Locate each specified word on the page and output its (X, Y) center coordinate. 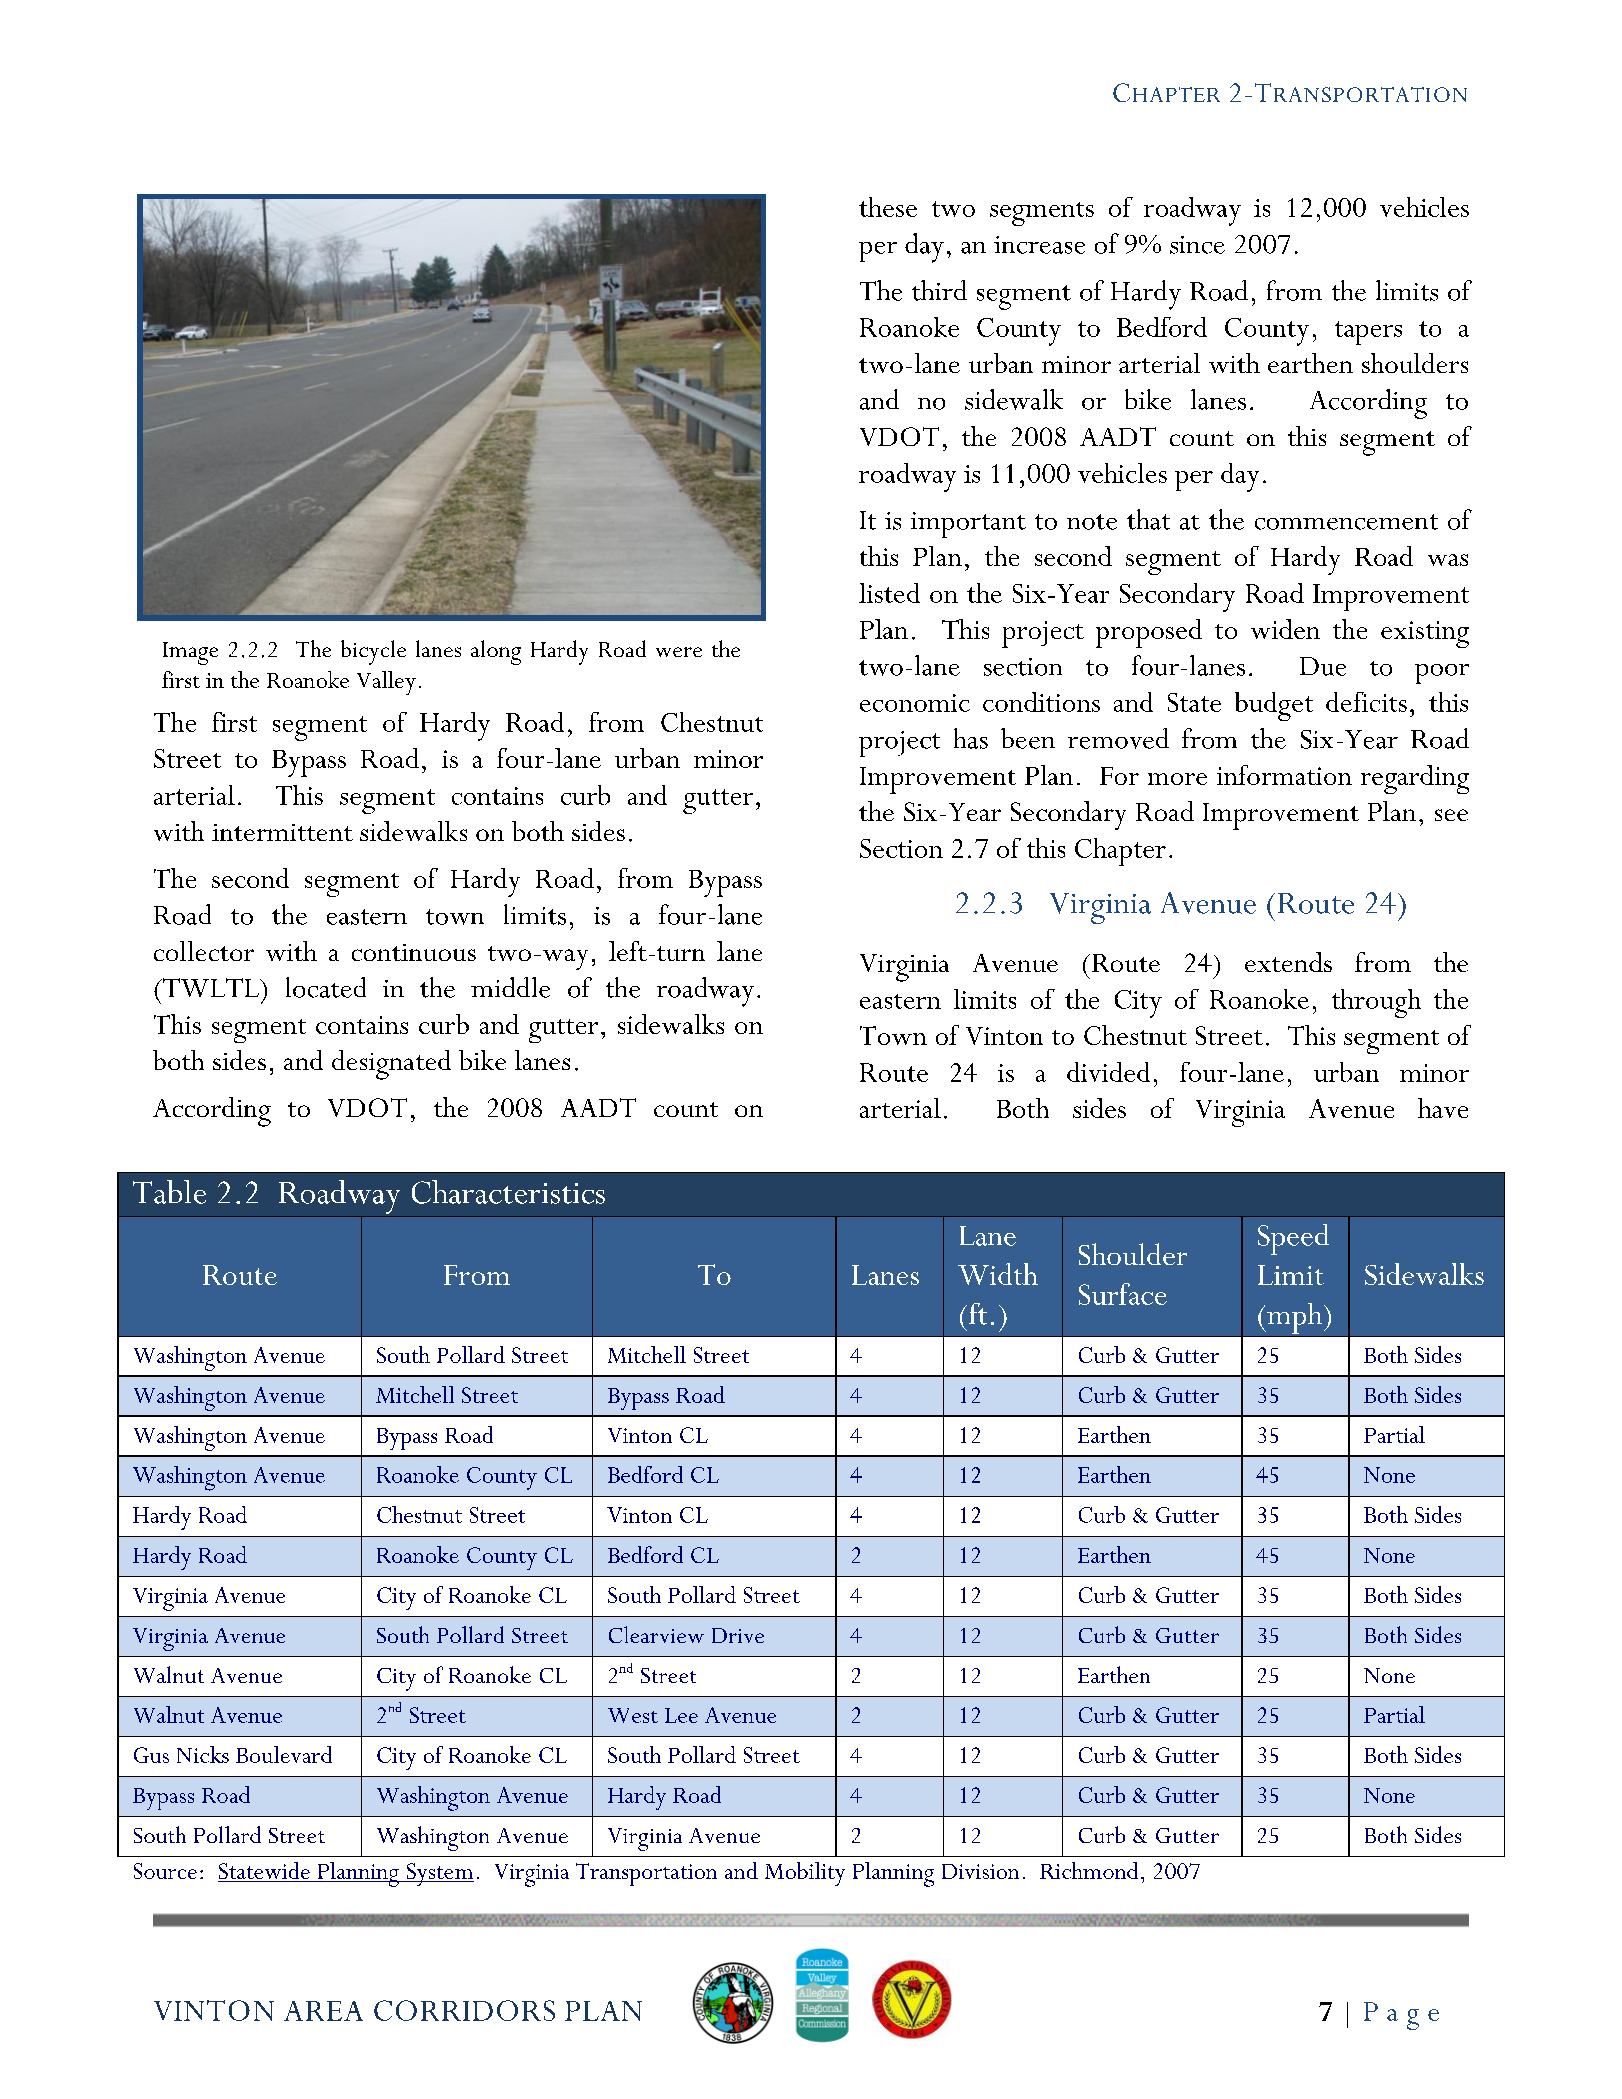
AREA (323, 2011)
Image (190, 653)
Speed (1293, 1239)
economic (915, 703)
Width (998, 1274)
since (1197, 245)
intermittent (282, 832)
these (888, 207)
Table (169, 1192)
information (1284, 775)
